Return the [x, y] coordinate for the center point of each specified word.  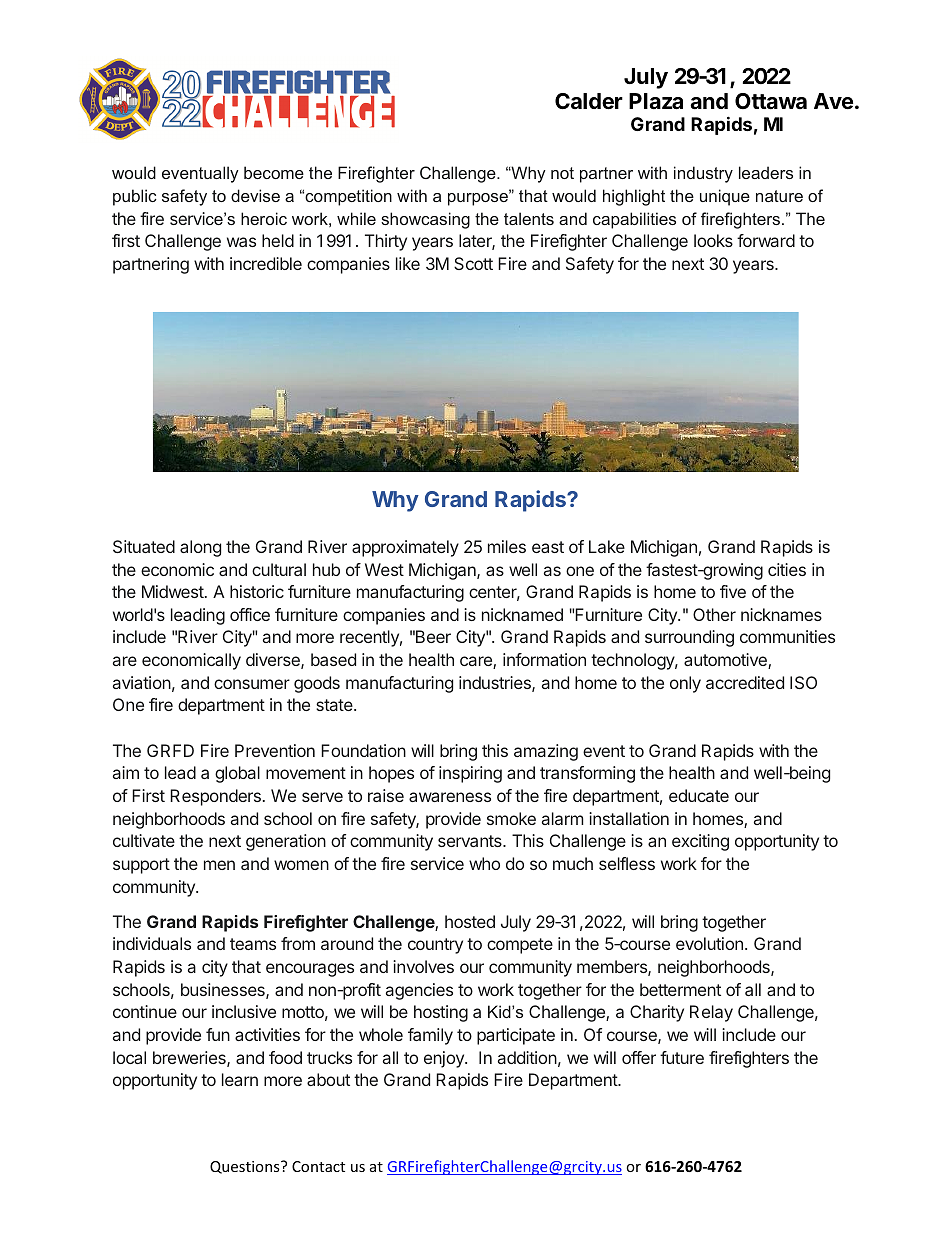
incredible [266, 263]
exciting [700, 842]
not [562, 173]
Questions [246, 1167]
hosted [470, 921]
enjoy [445, 1059]
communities [787, 636]
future [682, 1057]
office [250, 614]
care [477, 662]
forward [766, 240]
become [274, 172]
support [141, 866]
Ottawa [771, 101]
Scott [473, 263]
